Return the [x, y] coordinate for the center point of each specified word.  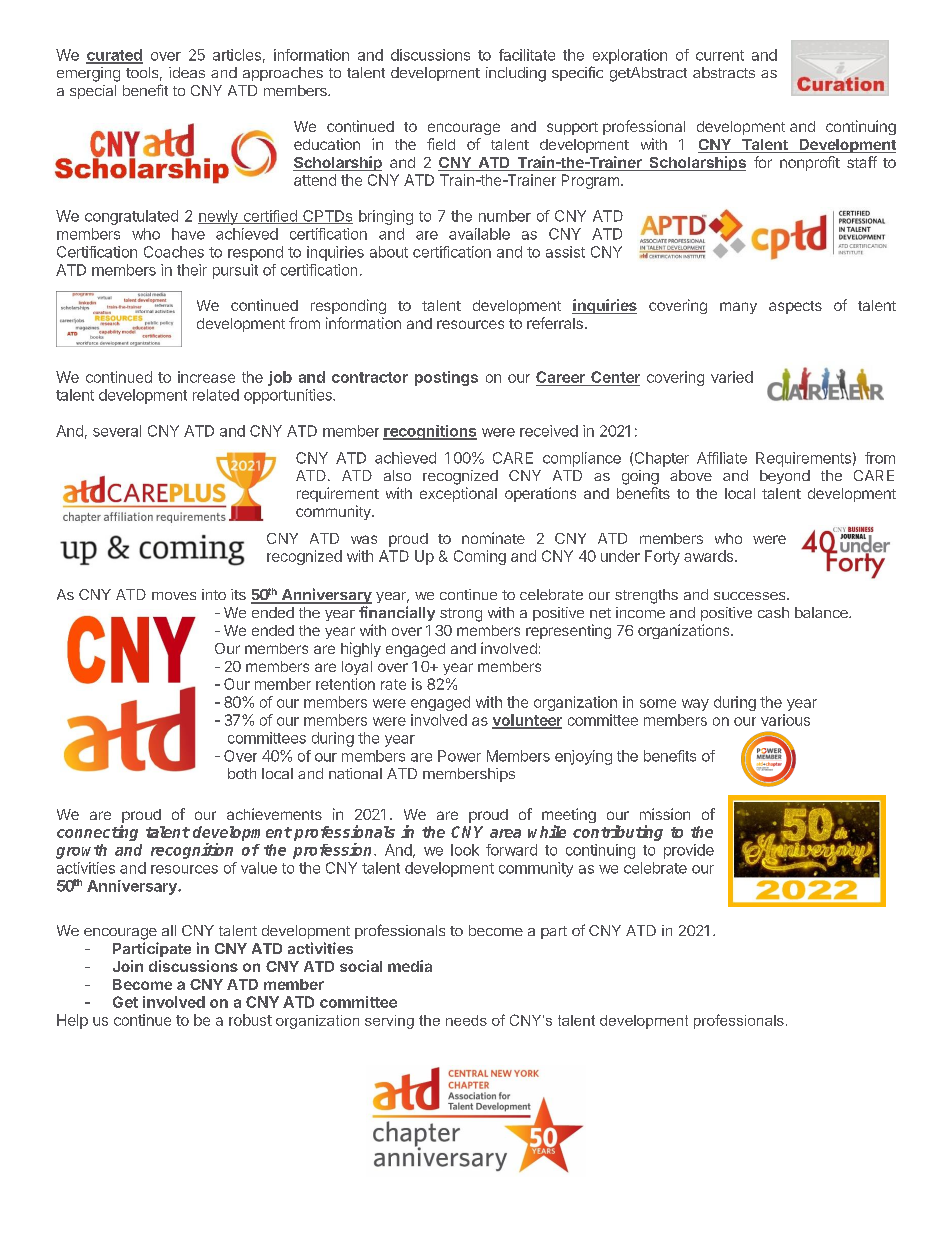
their [192, 270]
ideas [187, 72]
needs [466, 1020]
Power [459, 756]
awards [710, 556]
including [516, 74]
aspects [795, 307]
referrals [555, 323]
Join [128, 966]
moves [174, 596]
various [785, 720]
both [242, 773]
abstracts [724, 72]
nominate [493, 538]
